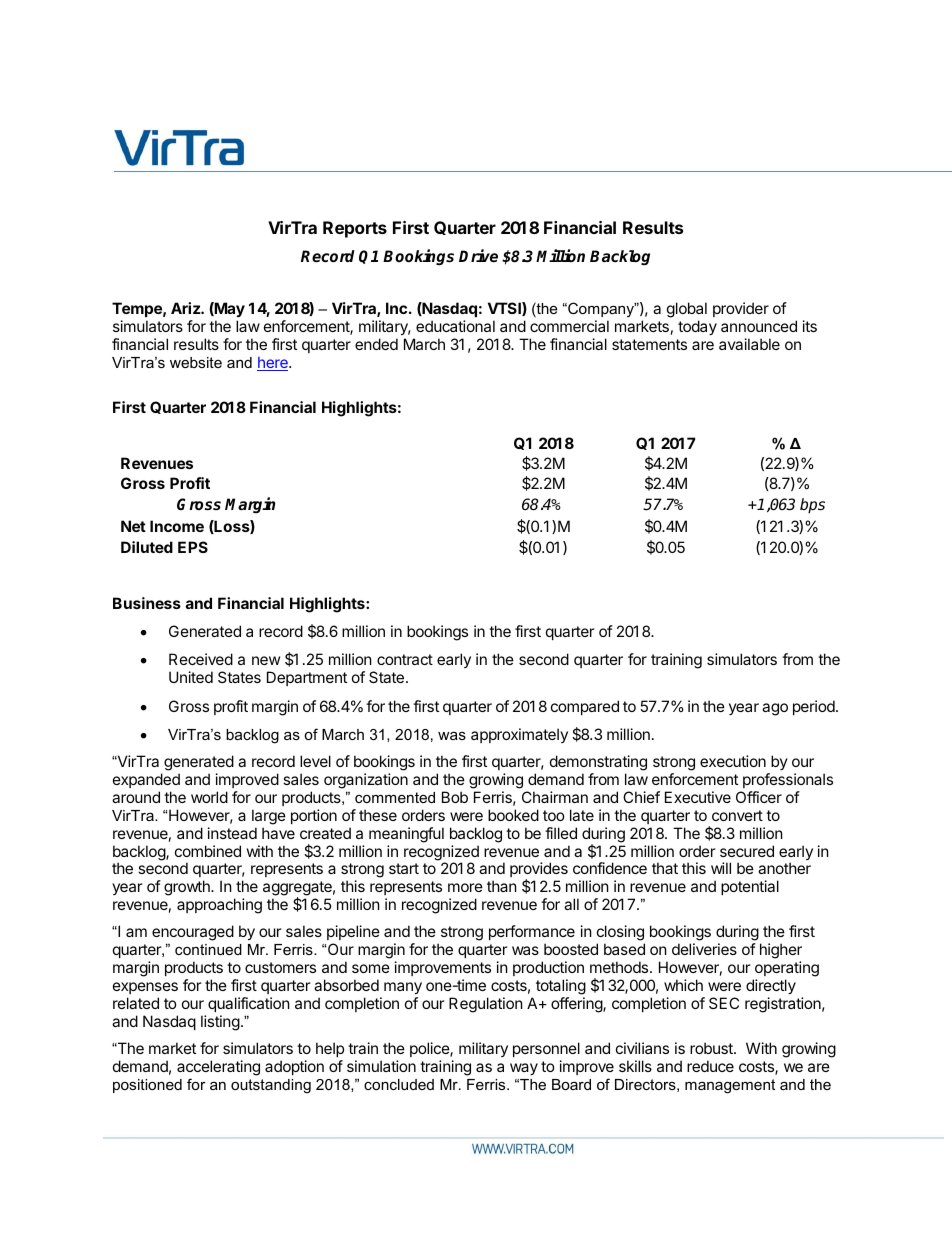  What do you see at coordinates (478, 256) in the page?
I see `Drive` at bounding box center [478, 256].
